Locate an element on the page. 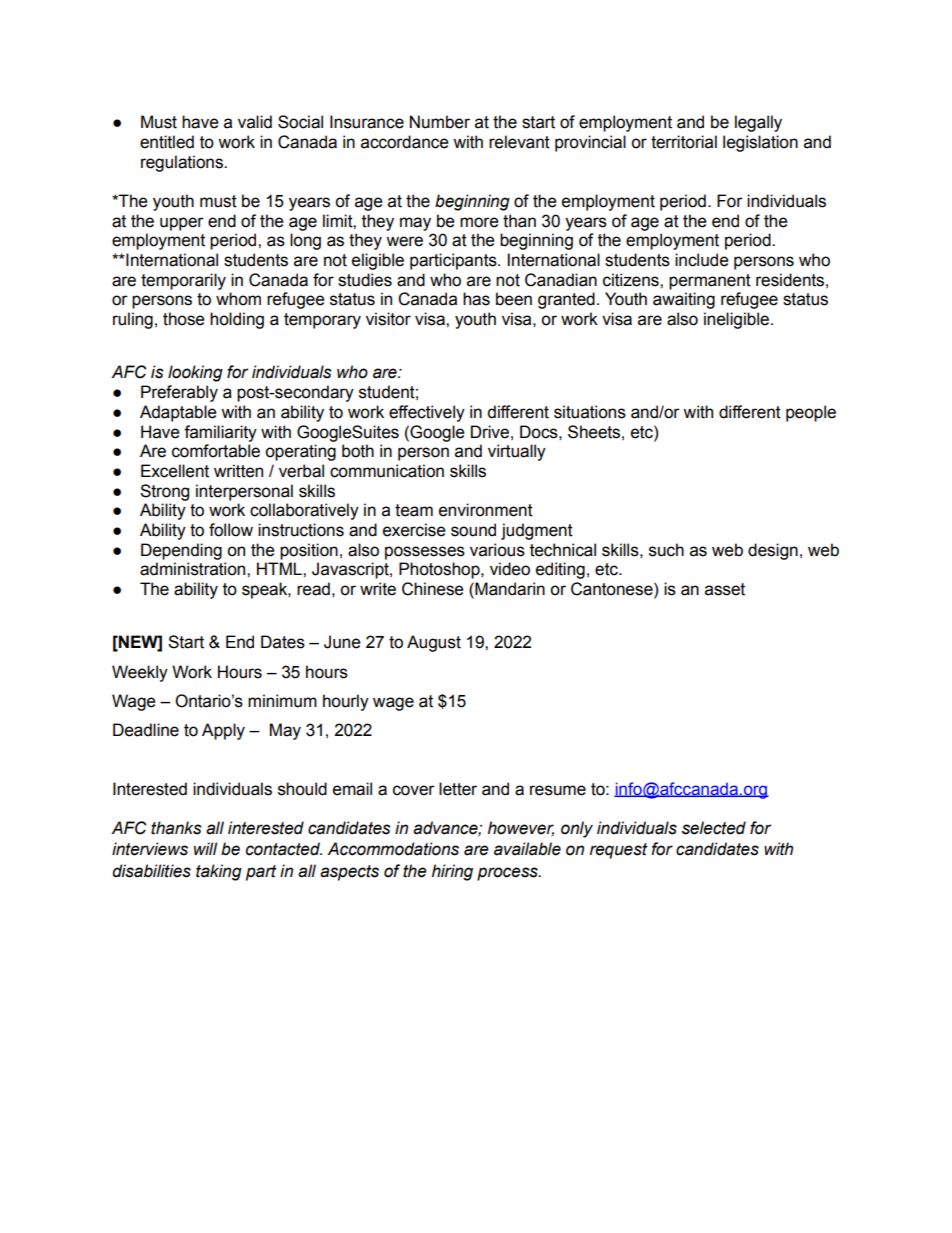 The height and width of the page is (1233, 952). relevant is located at coordinates (519, 142).
